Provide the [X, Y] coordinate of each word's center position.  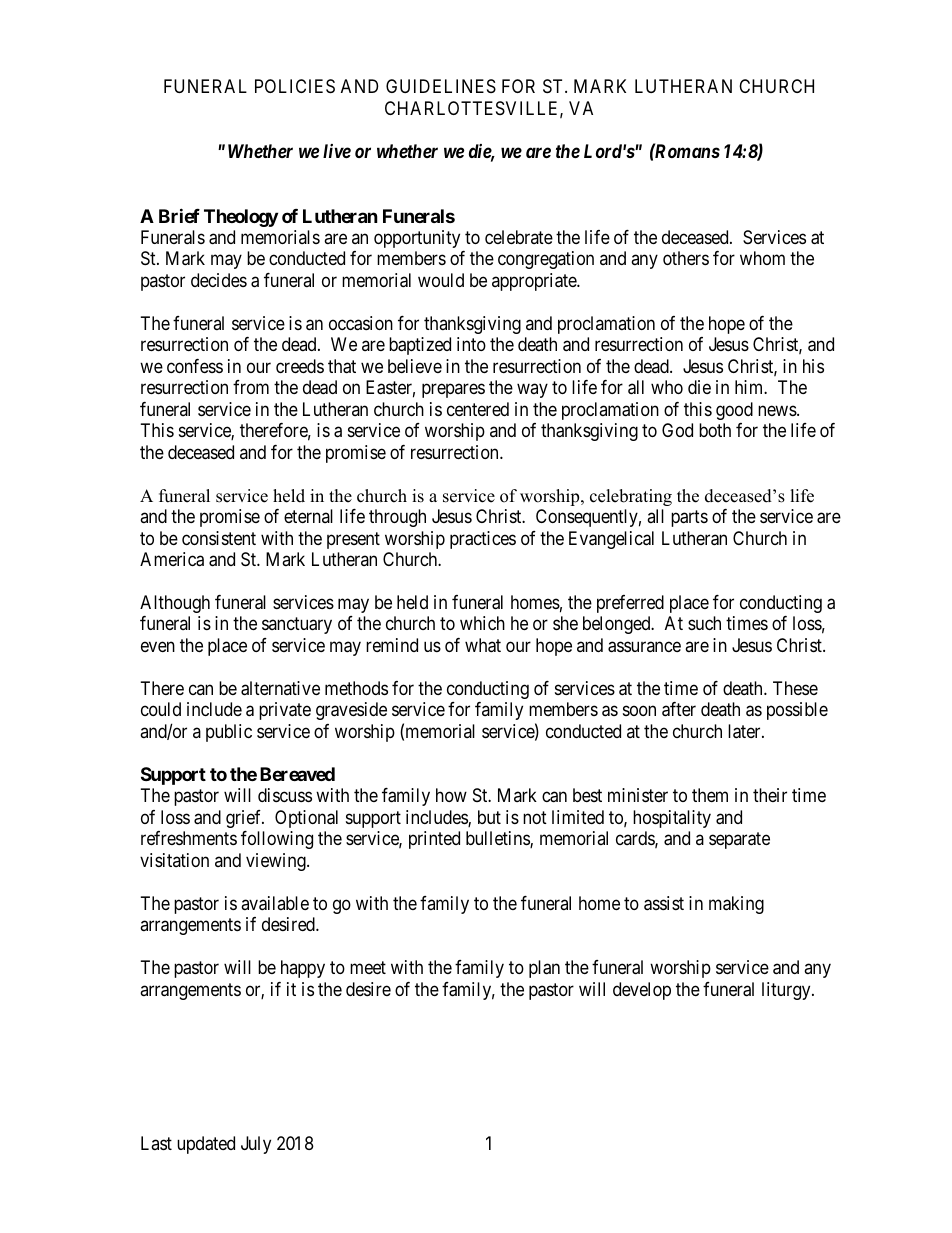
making [736, 905]
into [471, 344]
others [686, 258]
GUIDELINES [441, 86]
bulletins [498, 839]
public [229, 733]
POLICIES [295, 86]
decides [219, 280]
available [275, 903]
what [483, 645]
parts [689, 518]
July [256, 1145]
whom [762, 258]
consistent [219, 538]
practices [483, 540]
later [745, 731]
